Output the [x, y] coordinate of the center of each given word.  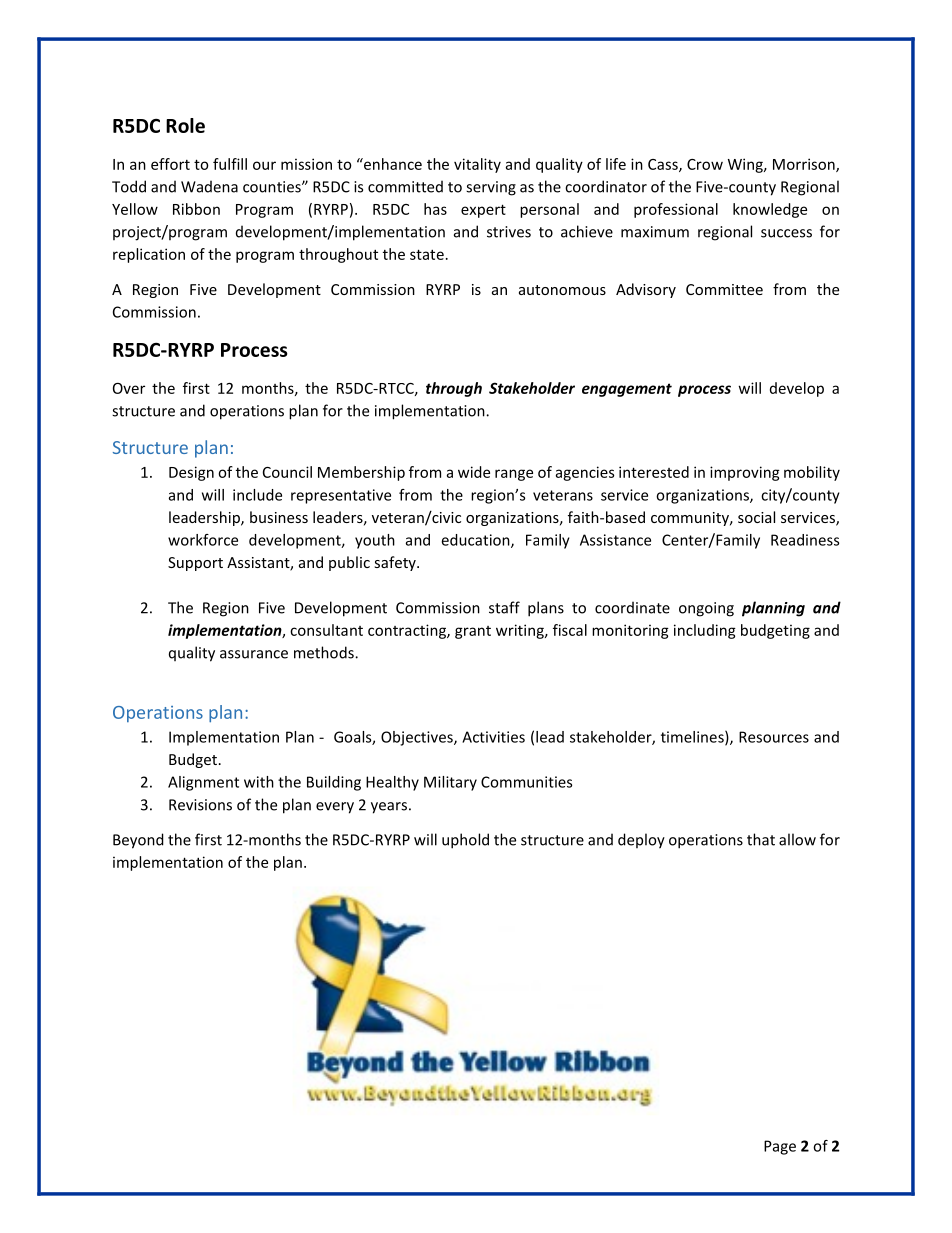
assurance [254, 654]
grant [473, 632]
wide [474, 472]
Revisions [200, 805]
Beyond [138, 841]
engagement [627, 390]
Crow [705, 164]
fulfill [230, 164]
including [705, 631]
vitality [477, 165]
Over [129, 388]
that [761, 839]
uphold [465, 841]
